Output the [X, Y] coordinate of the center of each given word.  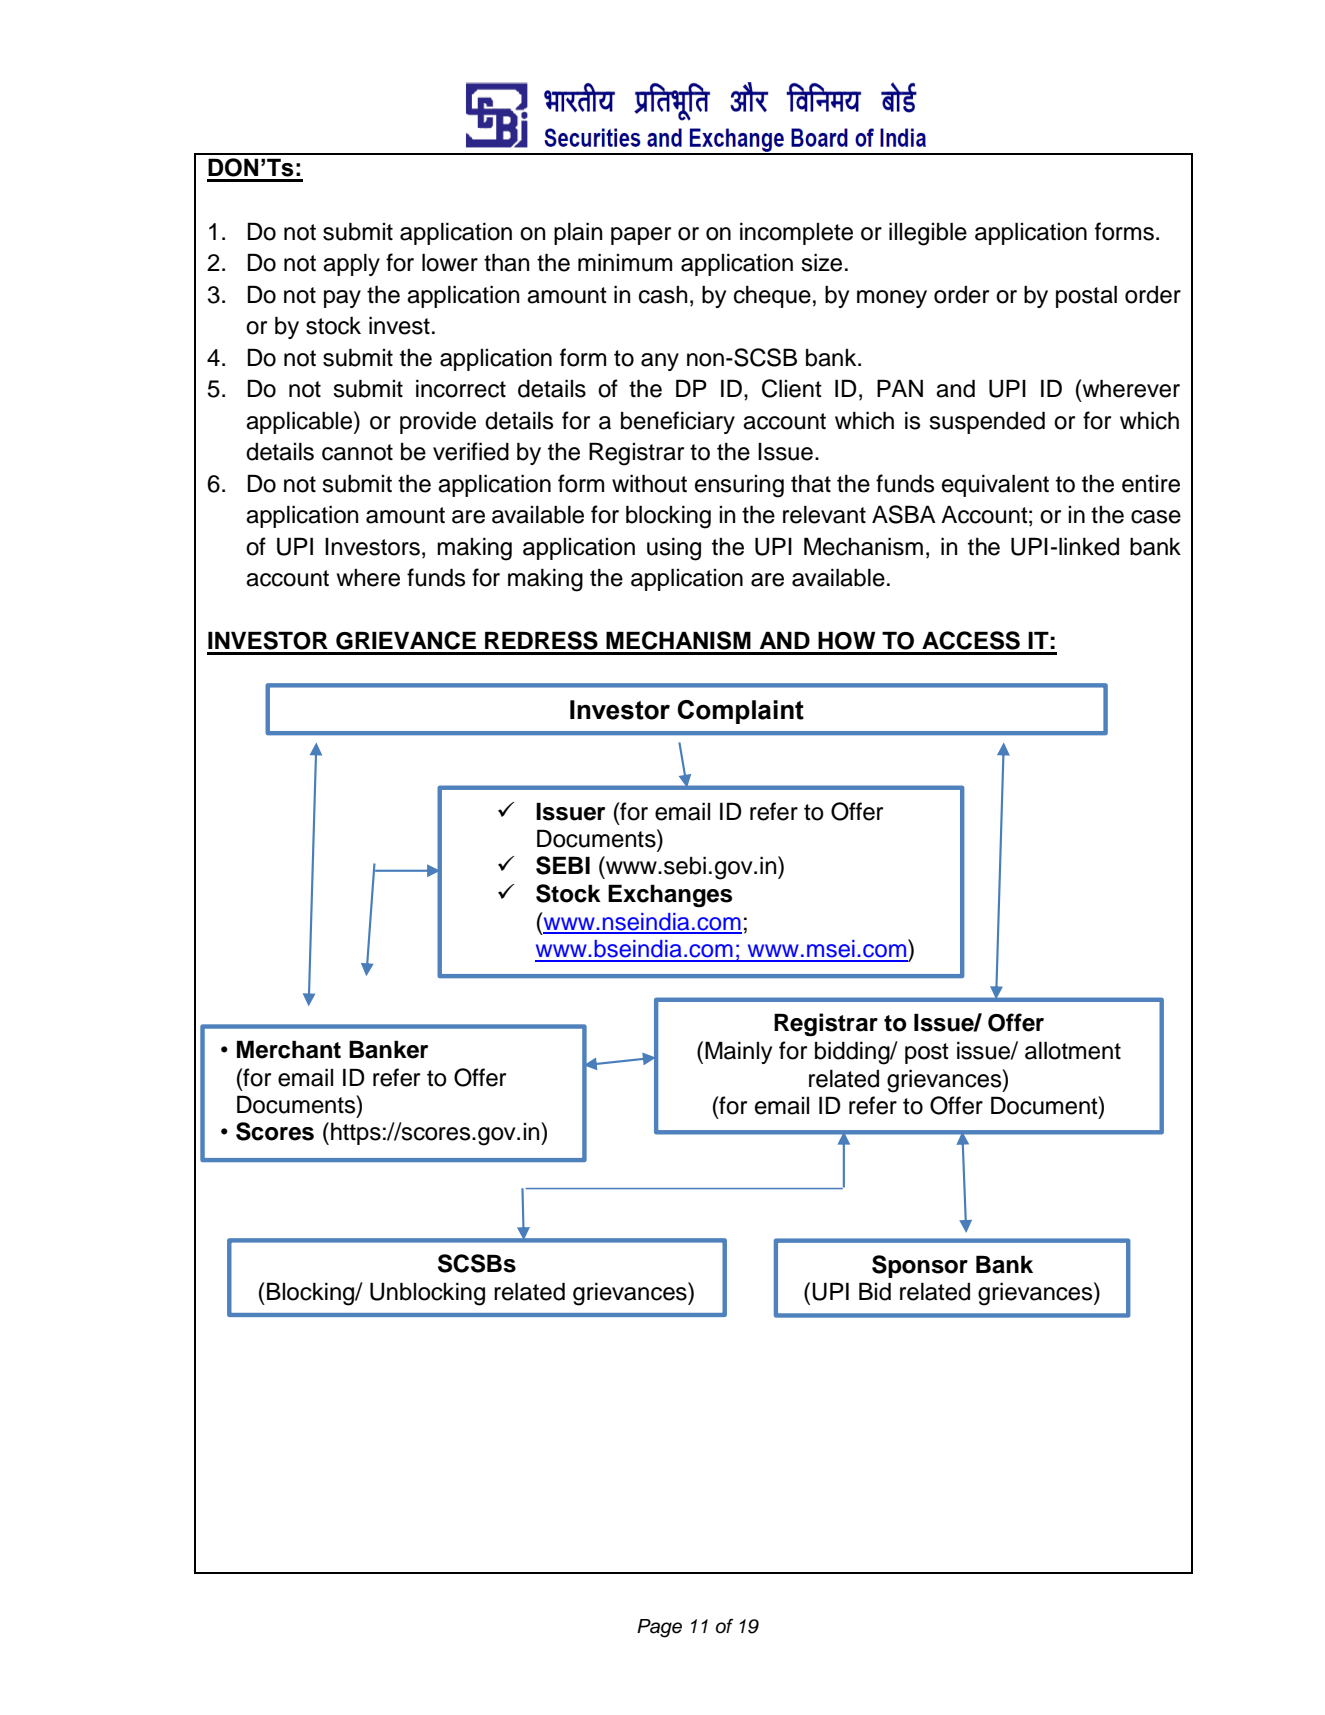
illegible [928, 234]
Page [659, 1628]
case [1156, 517]
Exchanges [670, 896]
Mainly [738, 1052]
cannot [357, 452]
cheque [772, 296]
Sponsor [920, 1266]
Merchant [289, 1049]
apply [351, 264]
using [674, 549]
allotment [1073, 1050]
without [649, 483]
